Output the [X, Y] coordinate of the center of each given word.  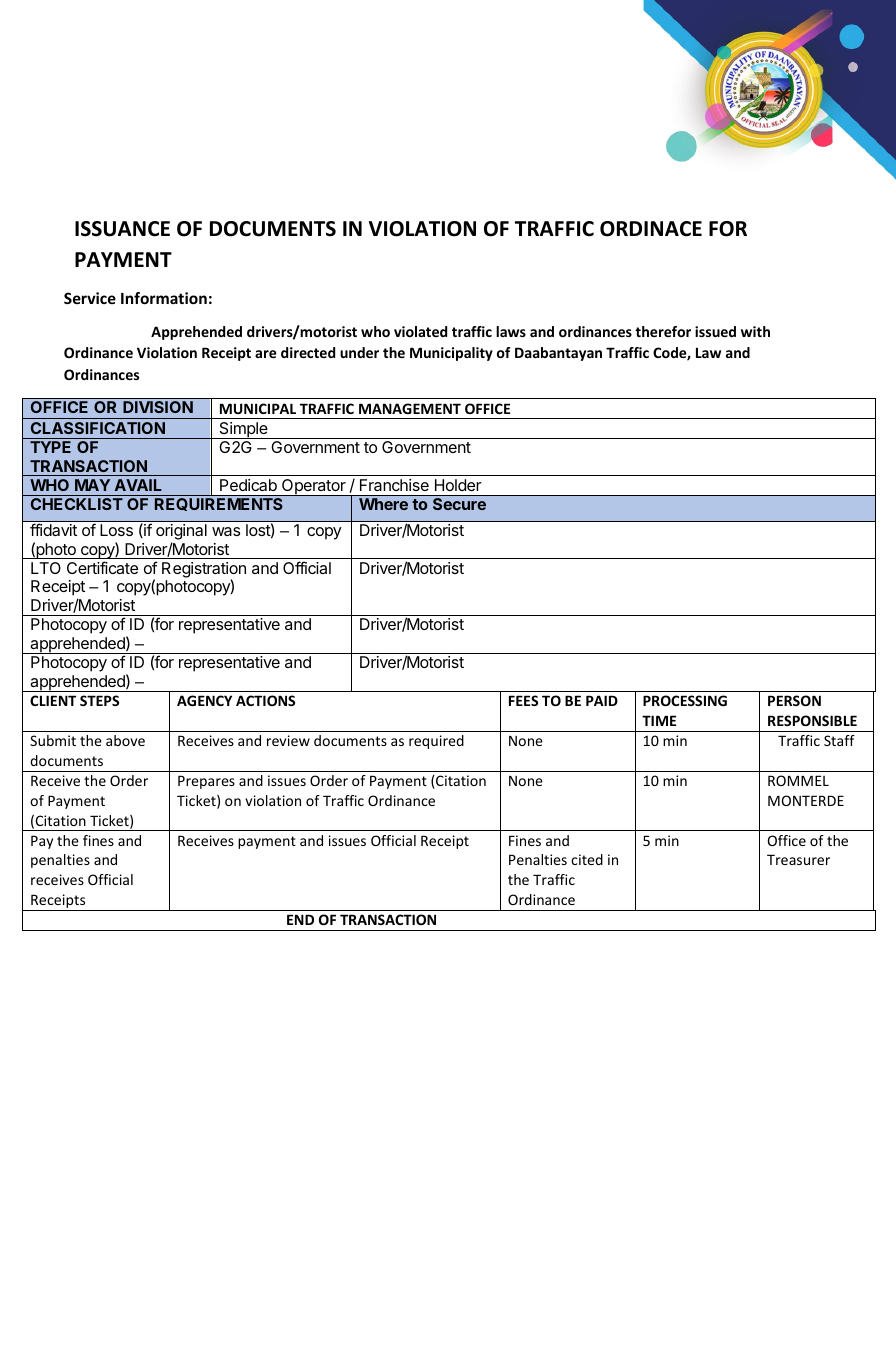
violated [420, 331]
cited [587, 859]
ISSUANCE [122, 229]
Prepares [206, 782]
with [755, 331]
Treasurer [798, 859]
